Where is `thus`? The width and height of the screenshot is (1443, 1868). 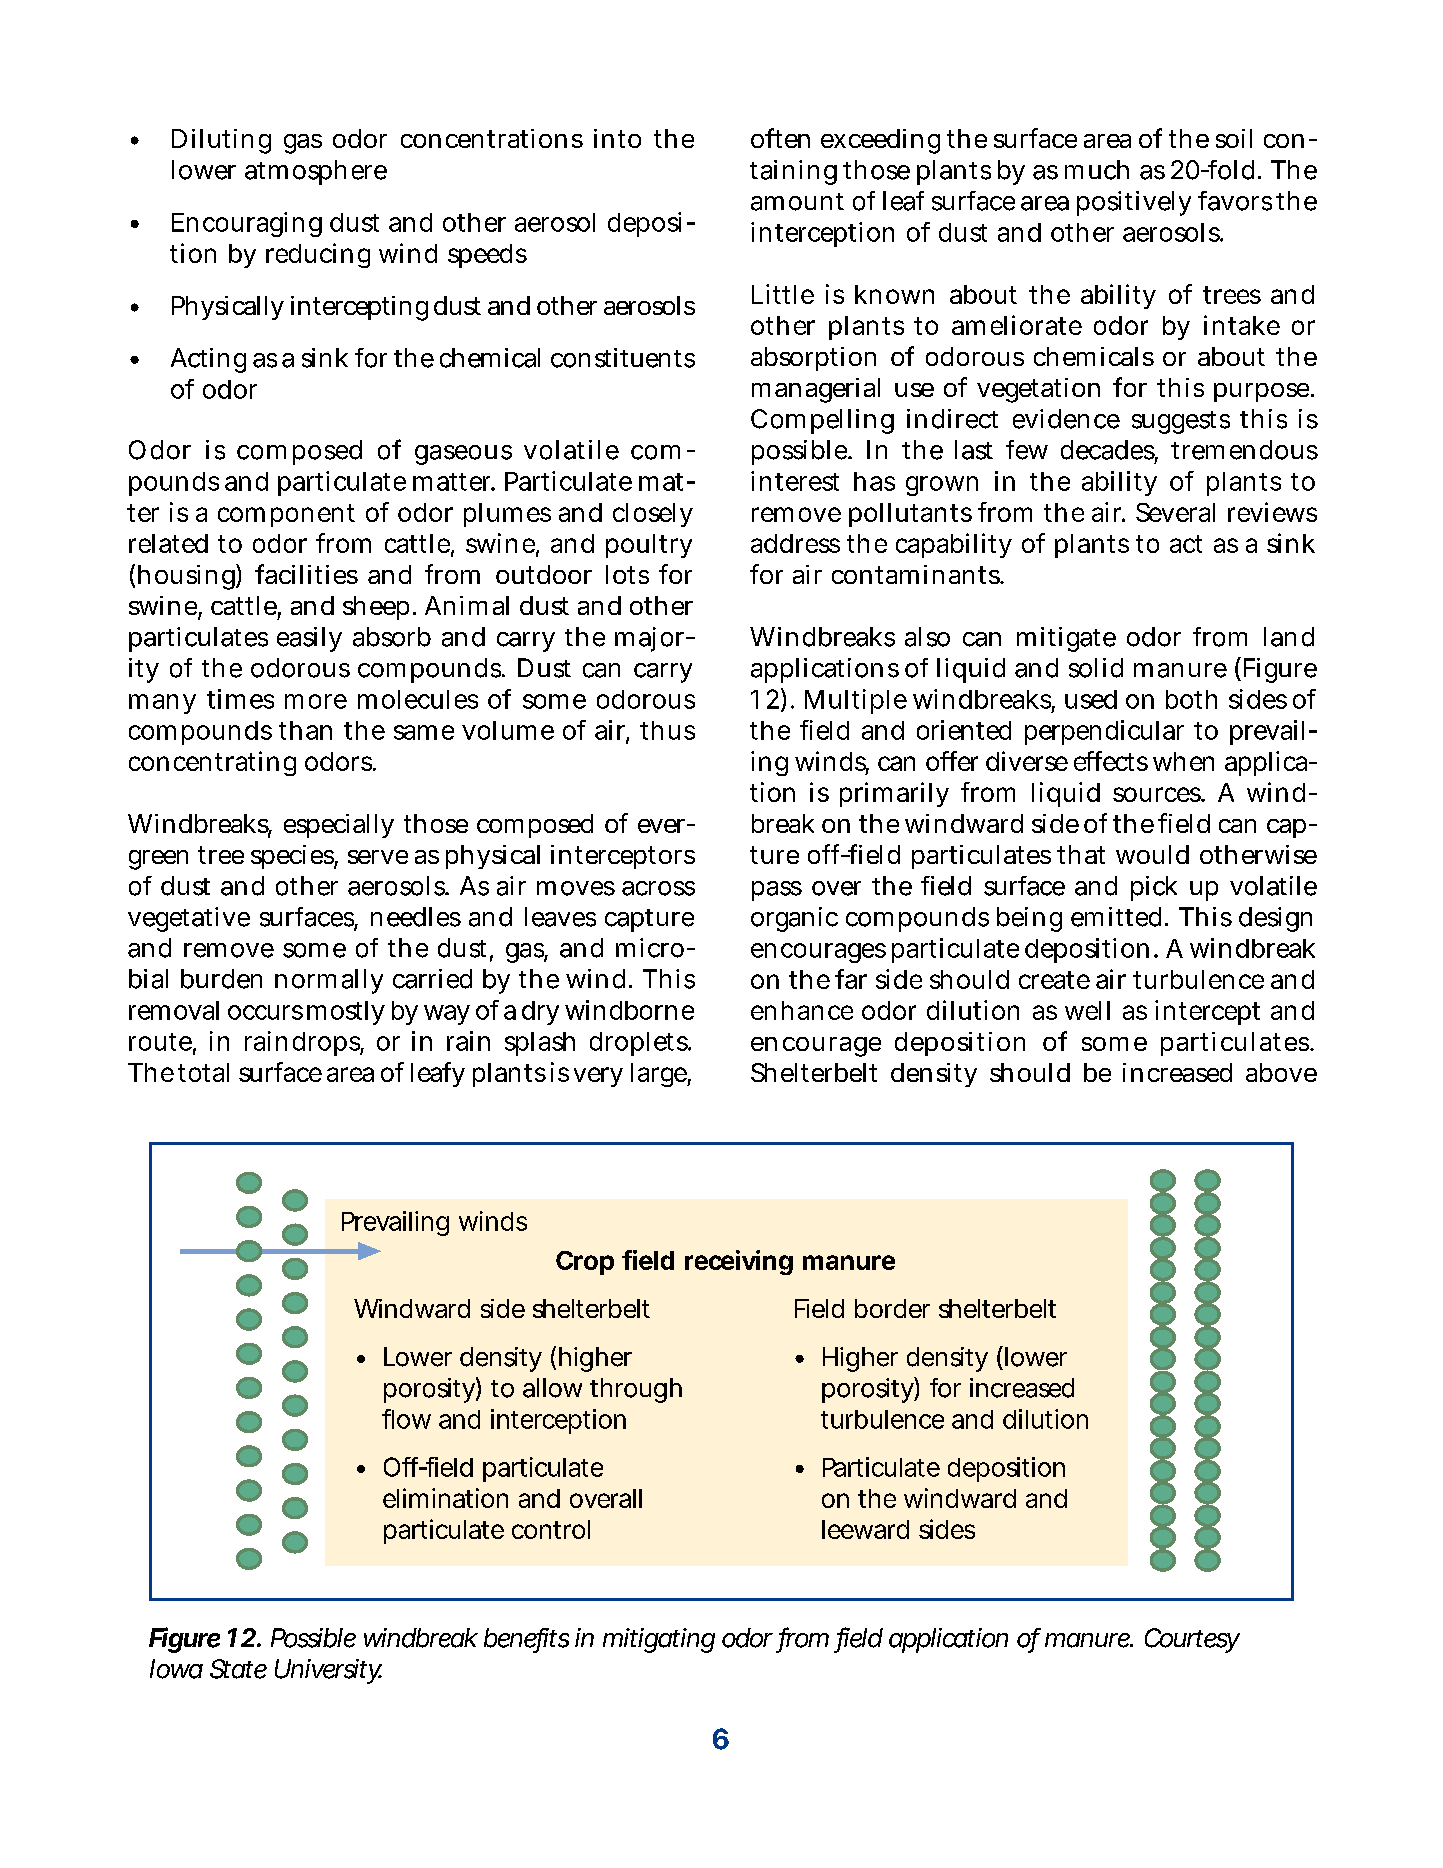
thus is located at coordinates (667, 730).
